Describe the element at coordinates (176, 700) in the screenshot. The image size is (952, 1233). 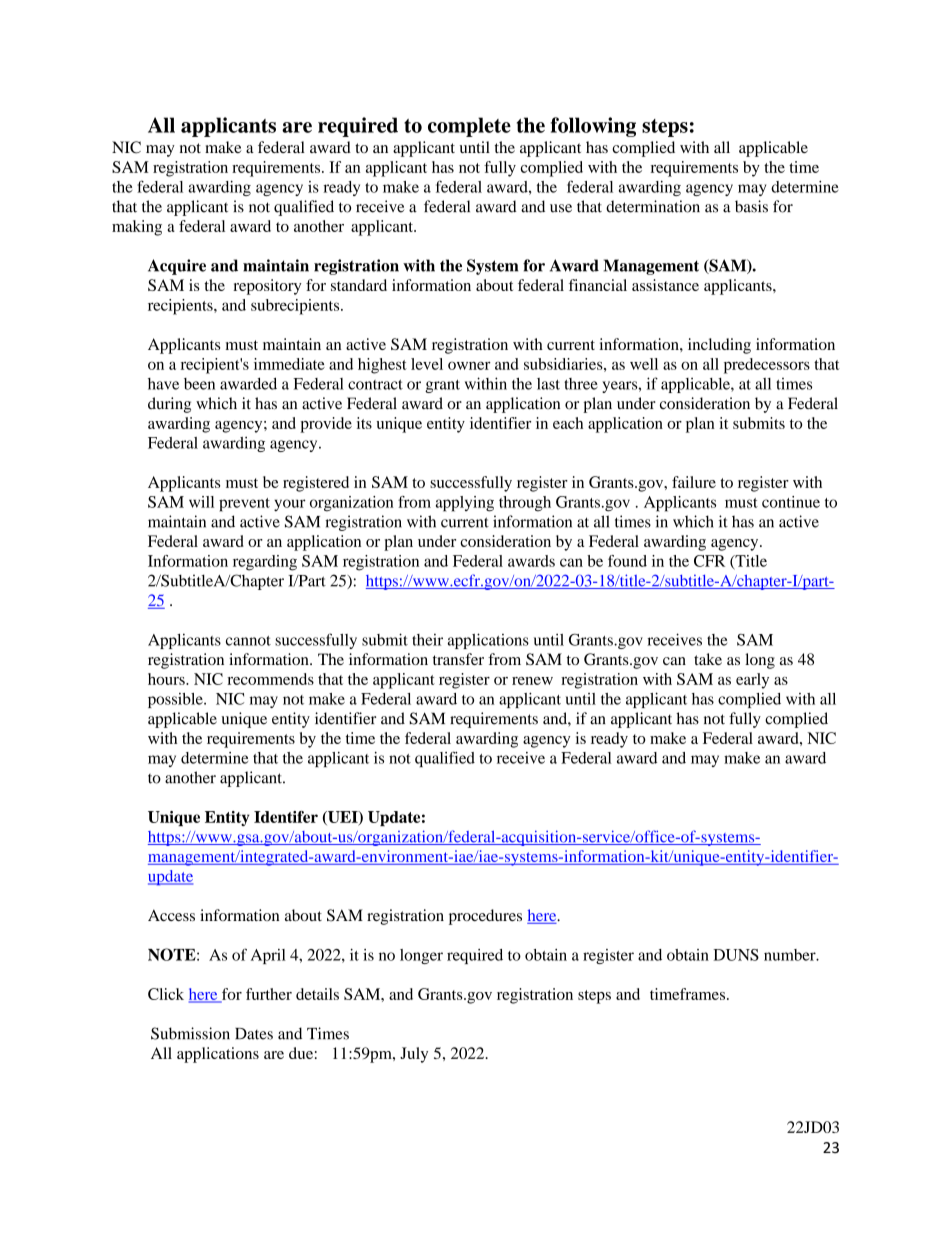
I see `possible` at that location.
